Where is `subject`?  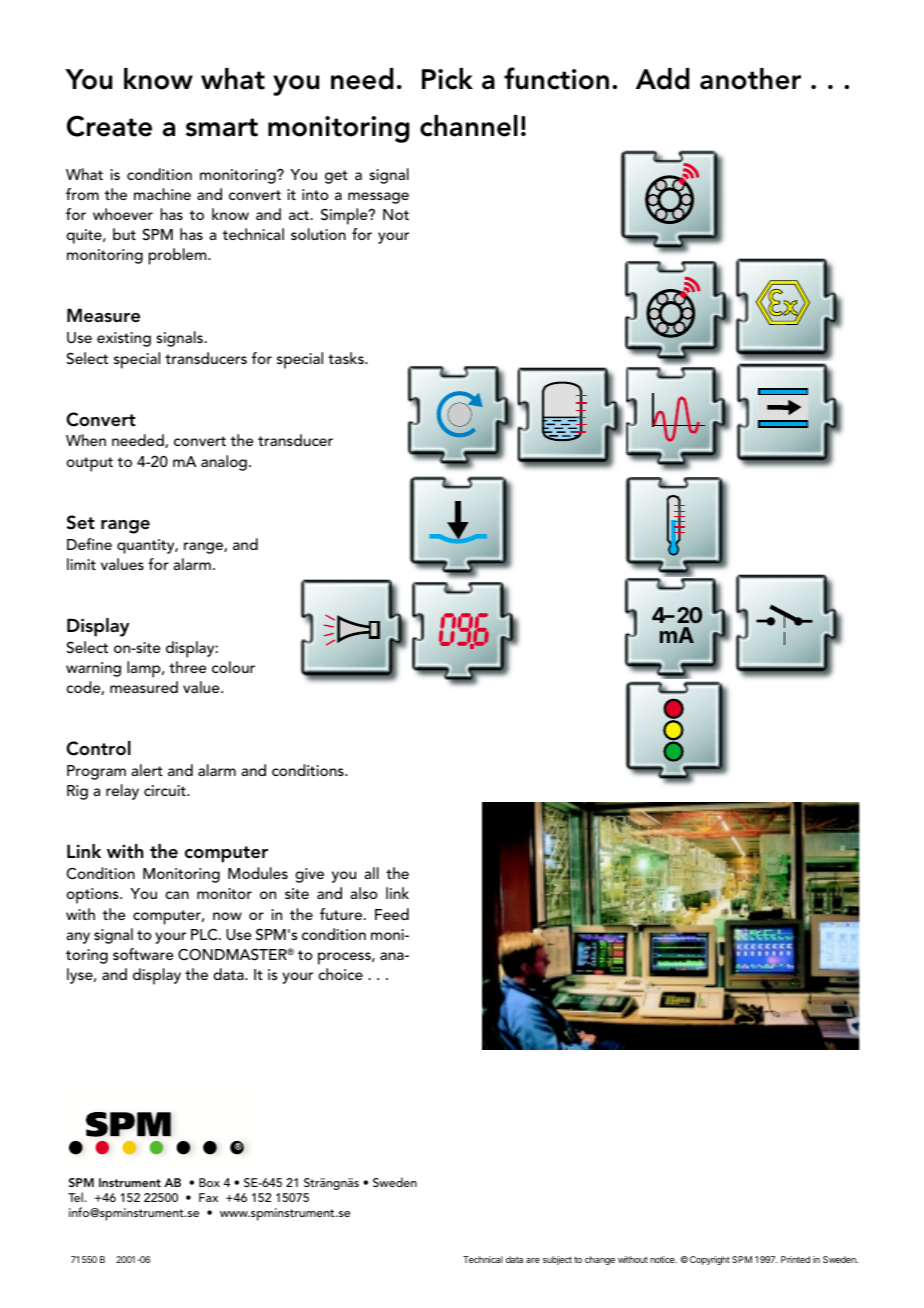
subject is located at coordinates (557, 1260).
